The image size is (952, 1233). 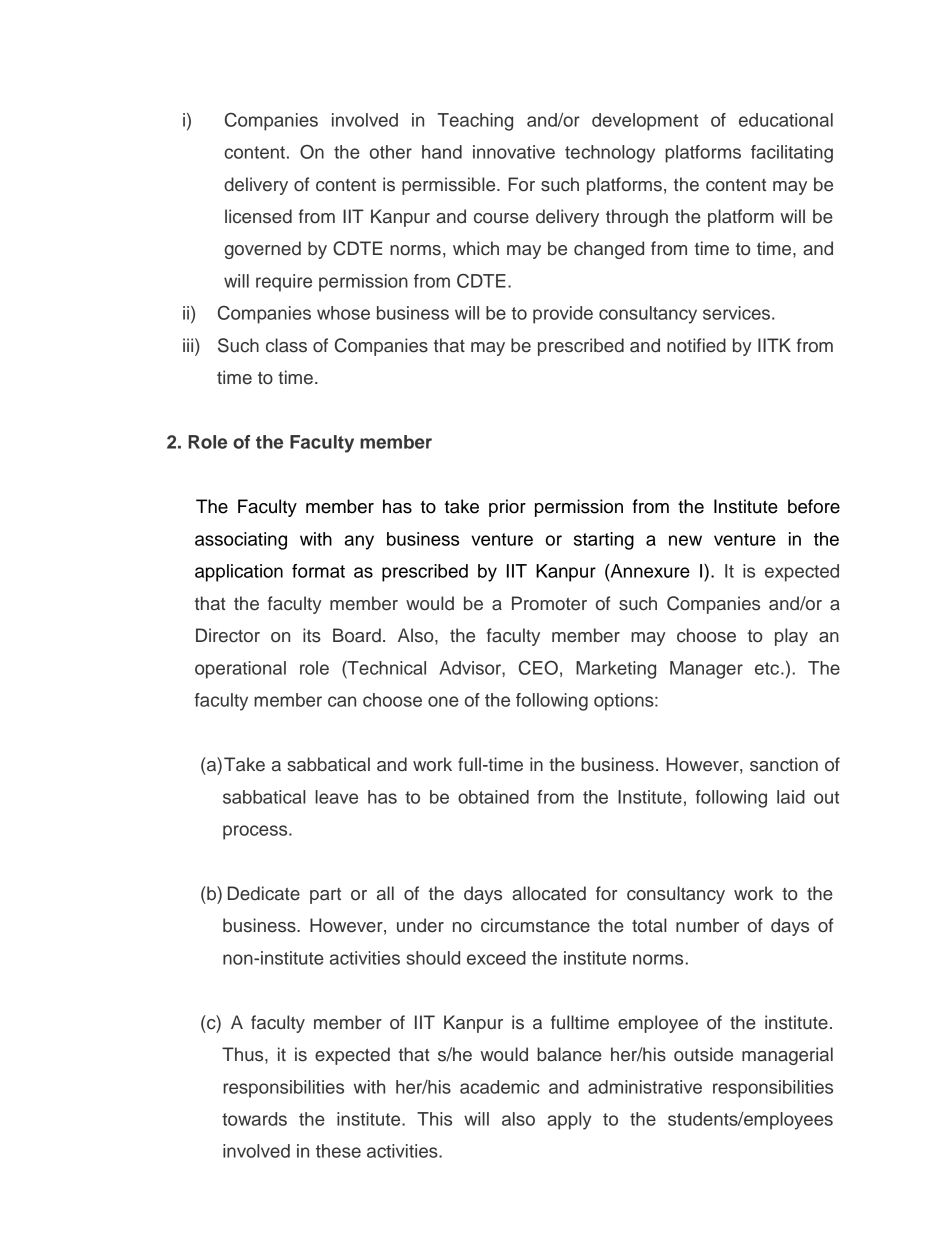 What do you see at coordinates (336, 797) in the screenshot?
I see `leave` at bounding box center [336, 797].
